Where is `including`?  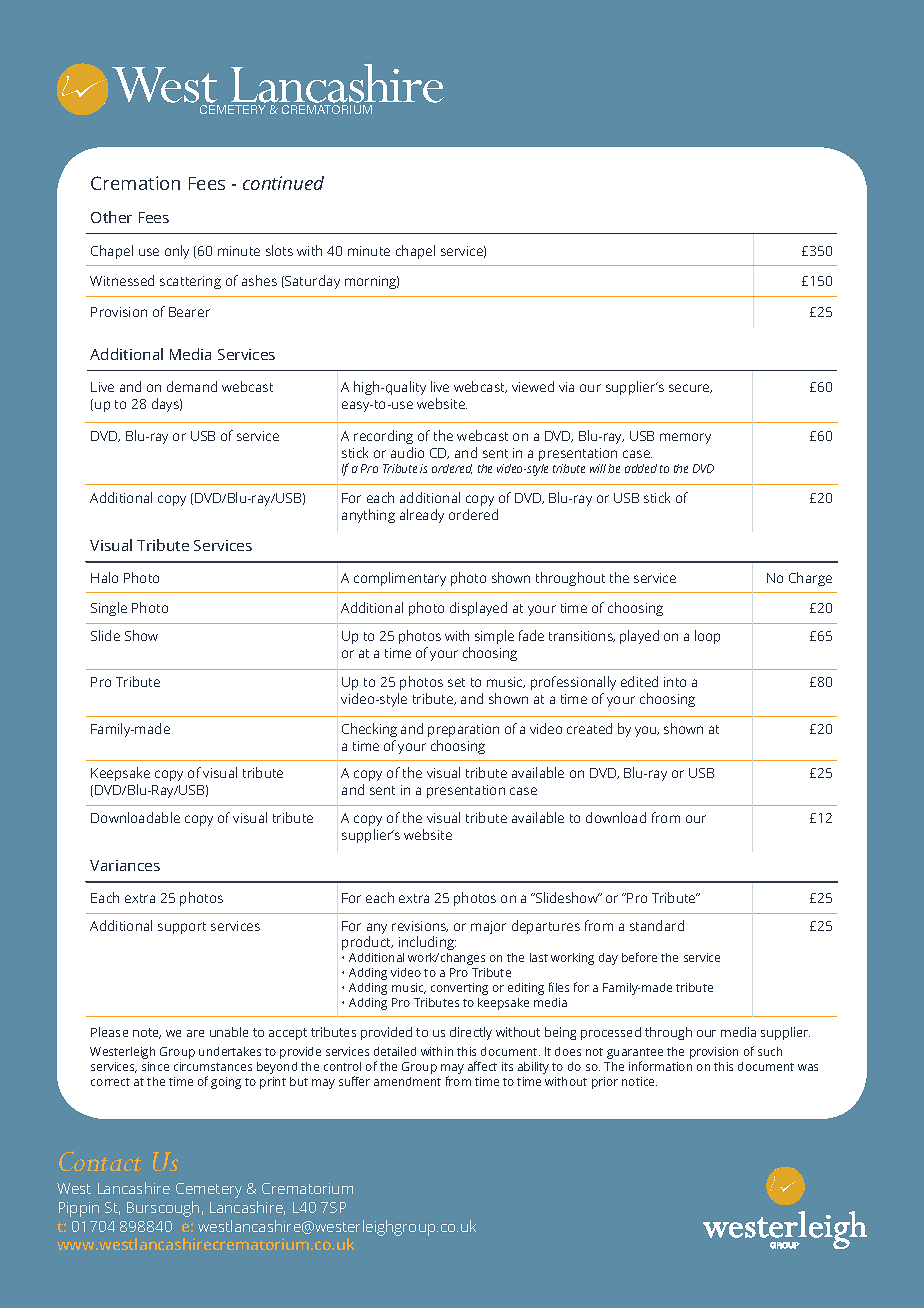
including is located at coordinates (427, 945).
